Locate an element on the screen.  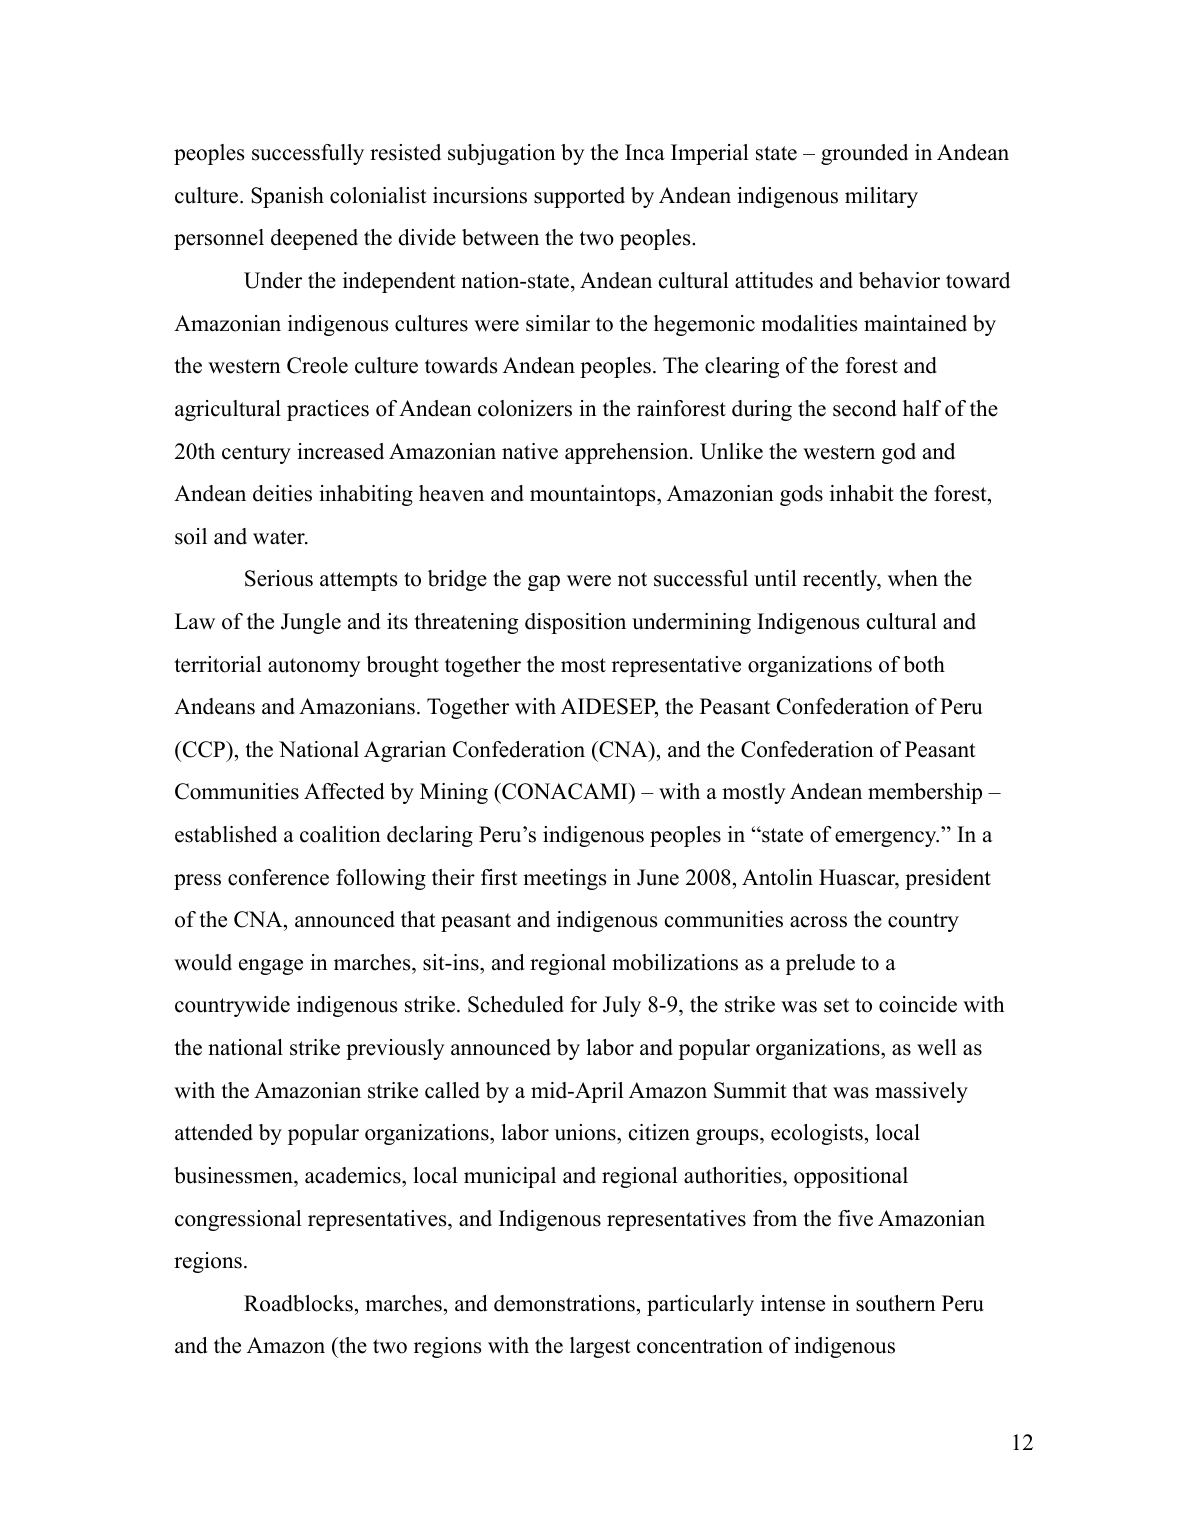
membership is located at coordinates (925, 793).
